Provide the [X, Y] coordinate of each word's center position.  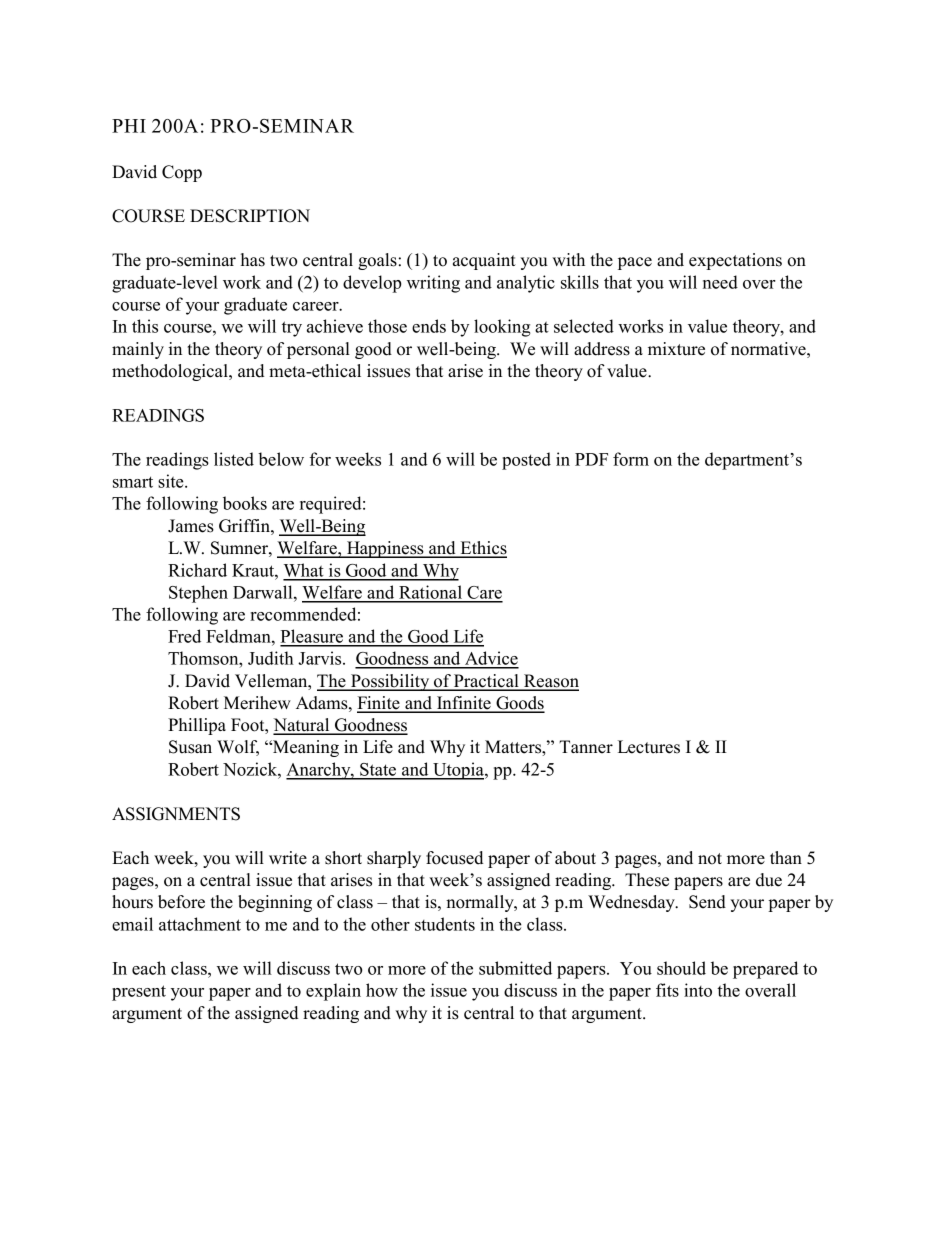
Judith [271, 658]
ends [429, 326]
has [253, 260]
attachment [200, 924]
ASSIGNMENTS [176, 814]
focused [454, 858]
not [710, 859]
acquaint [484, 261]
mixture [676, 349]
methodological [171, 372]
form [631, 459]
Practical [486, 682]
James [191, 526]
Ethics [482, 549]
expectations [735, 261]
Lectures [649, 747]
